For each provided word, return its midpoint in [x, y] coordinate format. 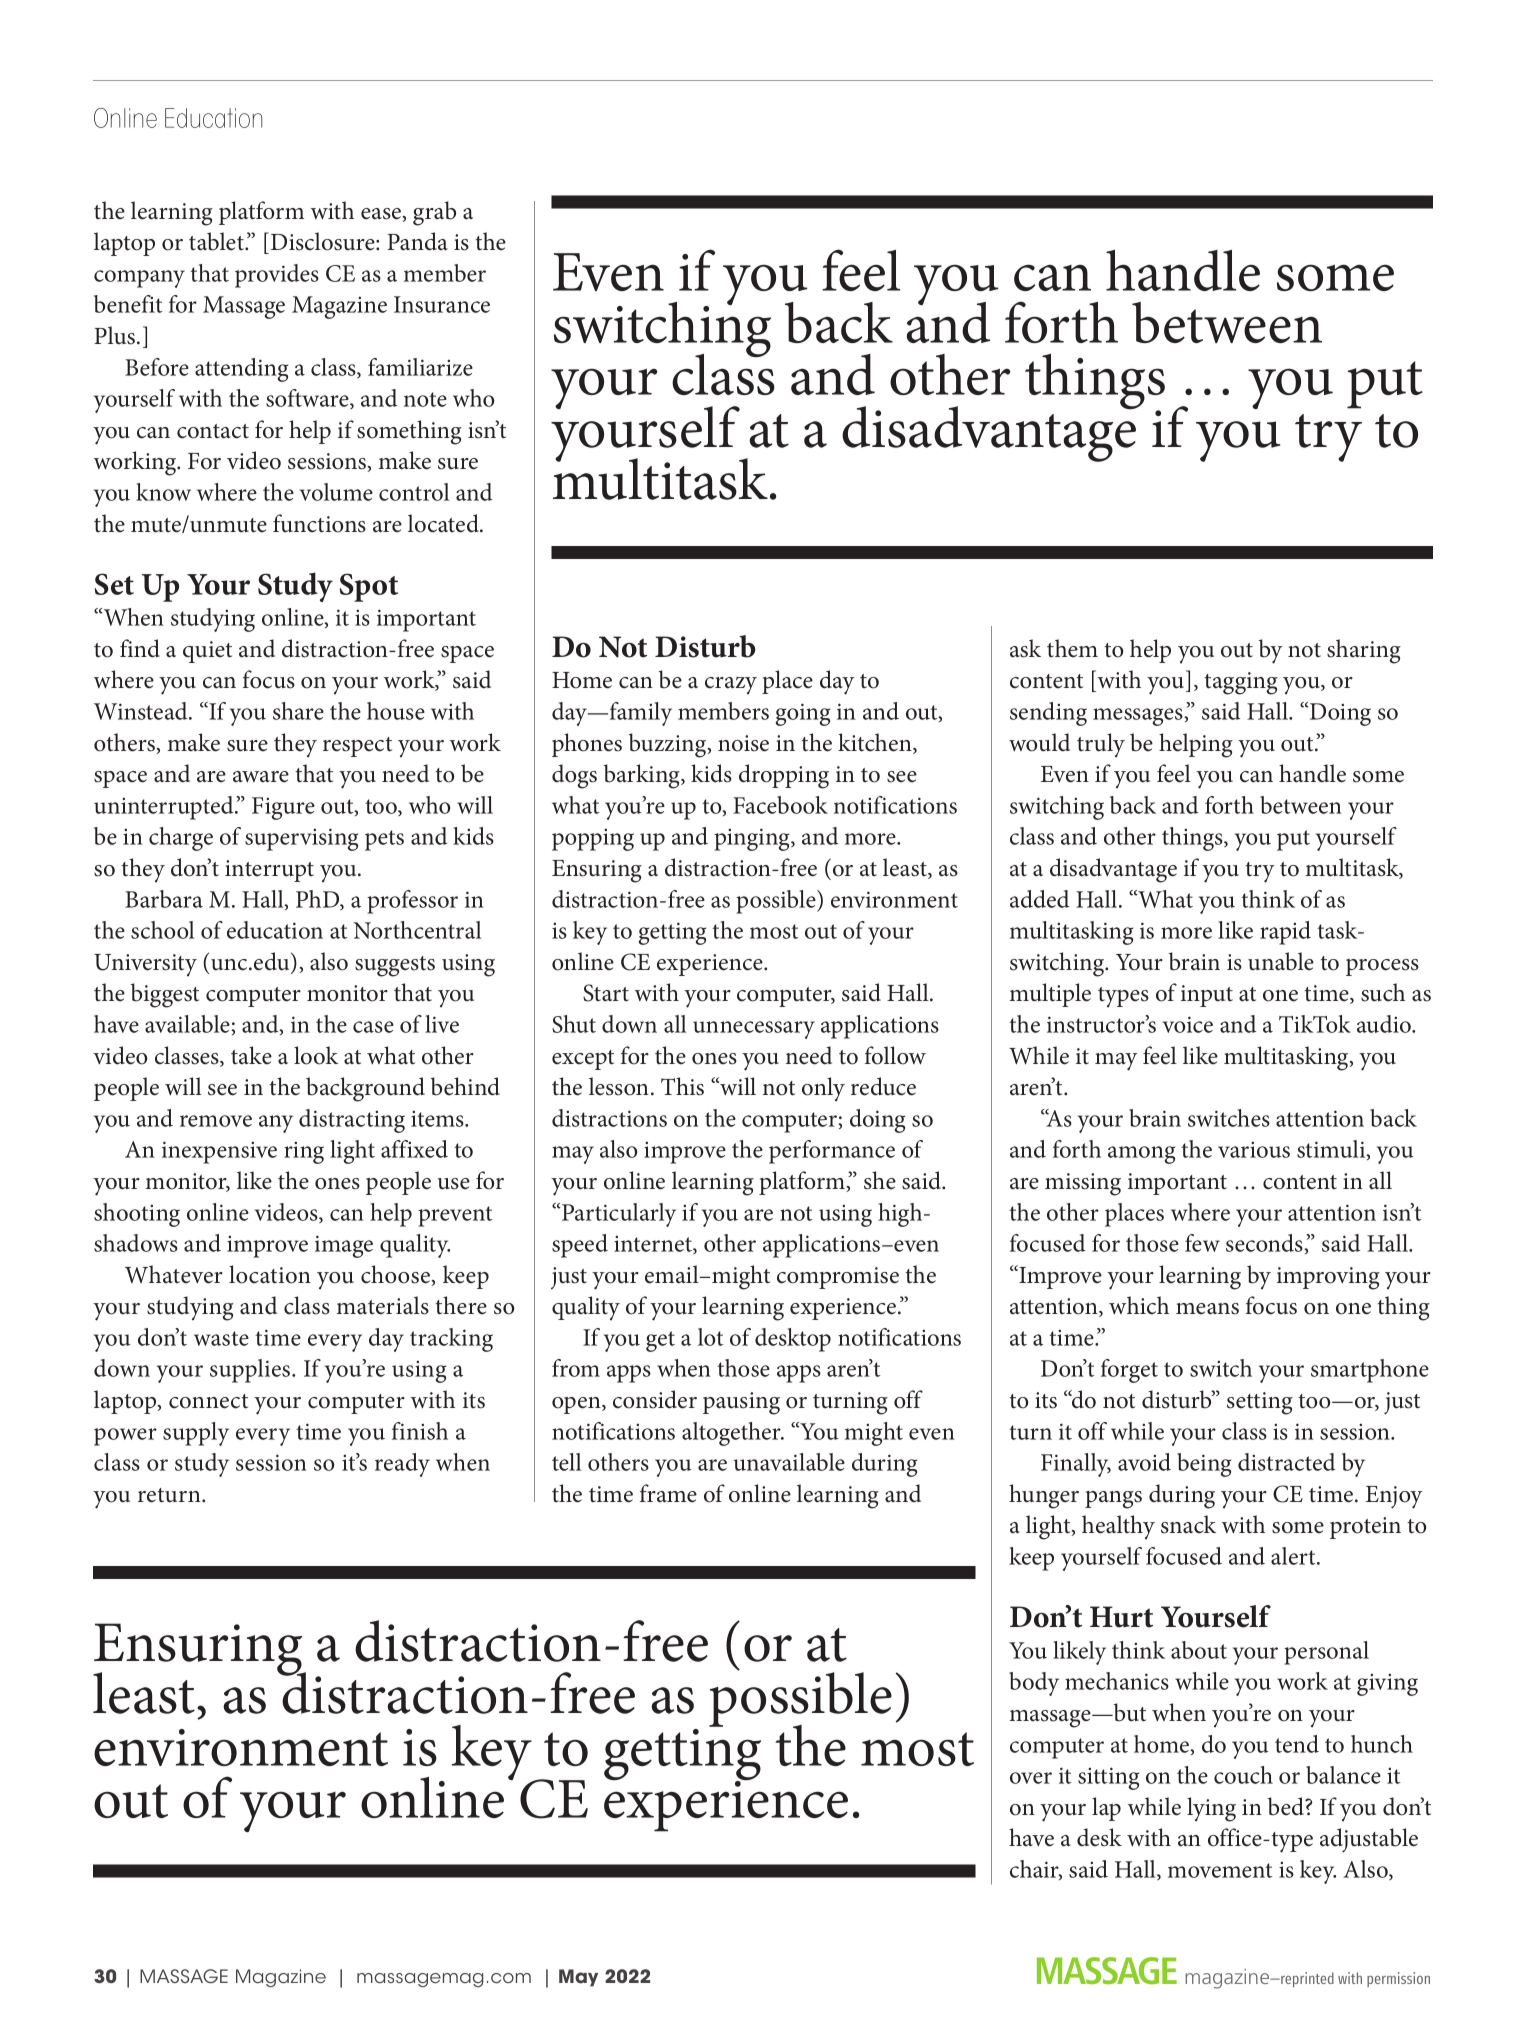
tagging [1241, 683]
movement [1220, 1870]
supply [196, 1434]
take [251, 1055]
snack [1188, 1524]
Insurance [442, 304]
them [1072, 648]
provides [277, 276]
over [1031, 1778]
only [823, 1089]
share [298, 711]
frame [668, 1493]
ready [402, 1465]
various [1254, 1149]
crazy [731, 686]
